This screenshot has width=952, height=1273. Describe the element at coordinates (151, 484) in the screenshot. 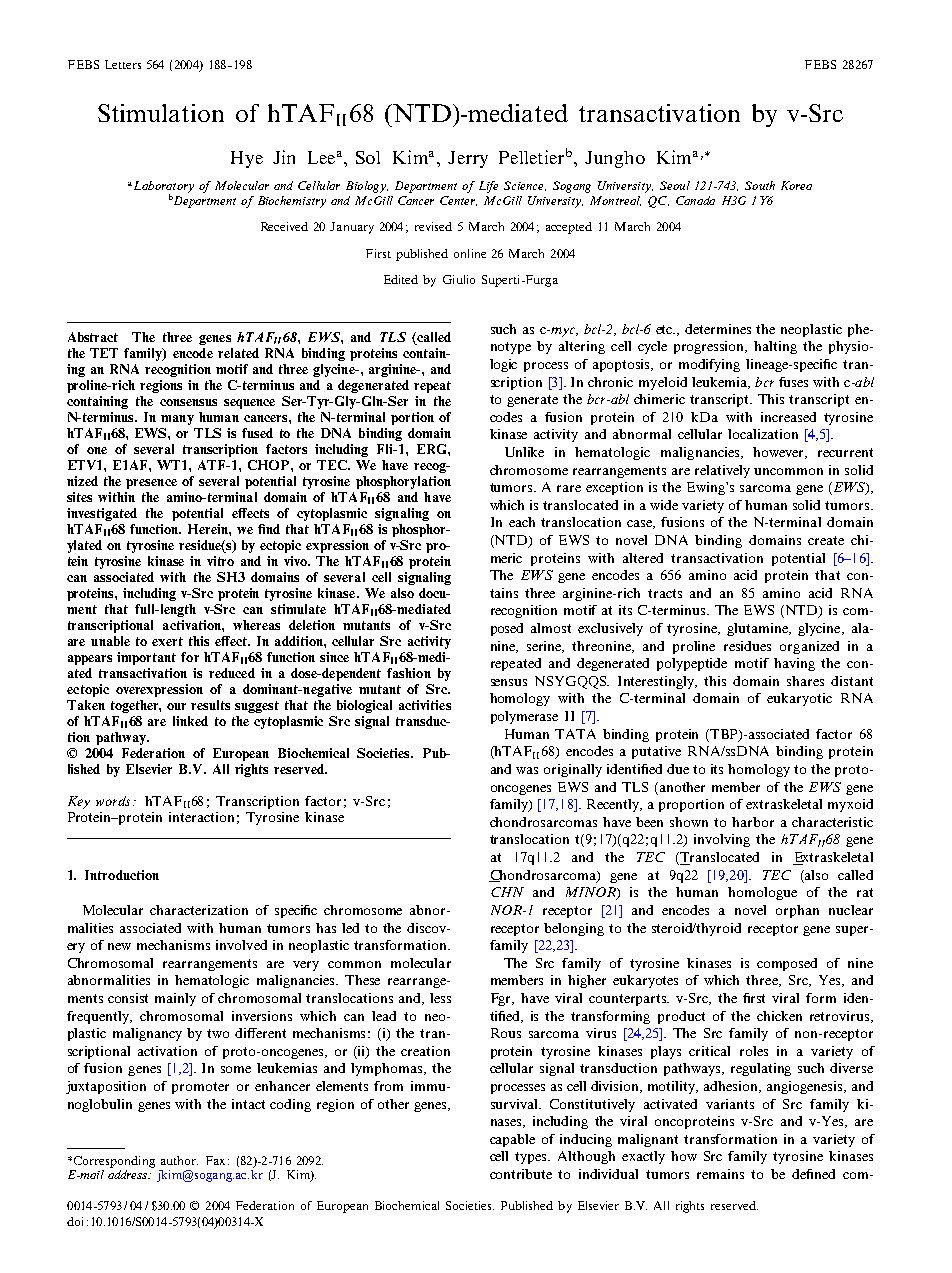

I see `presence` at that location.
